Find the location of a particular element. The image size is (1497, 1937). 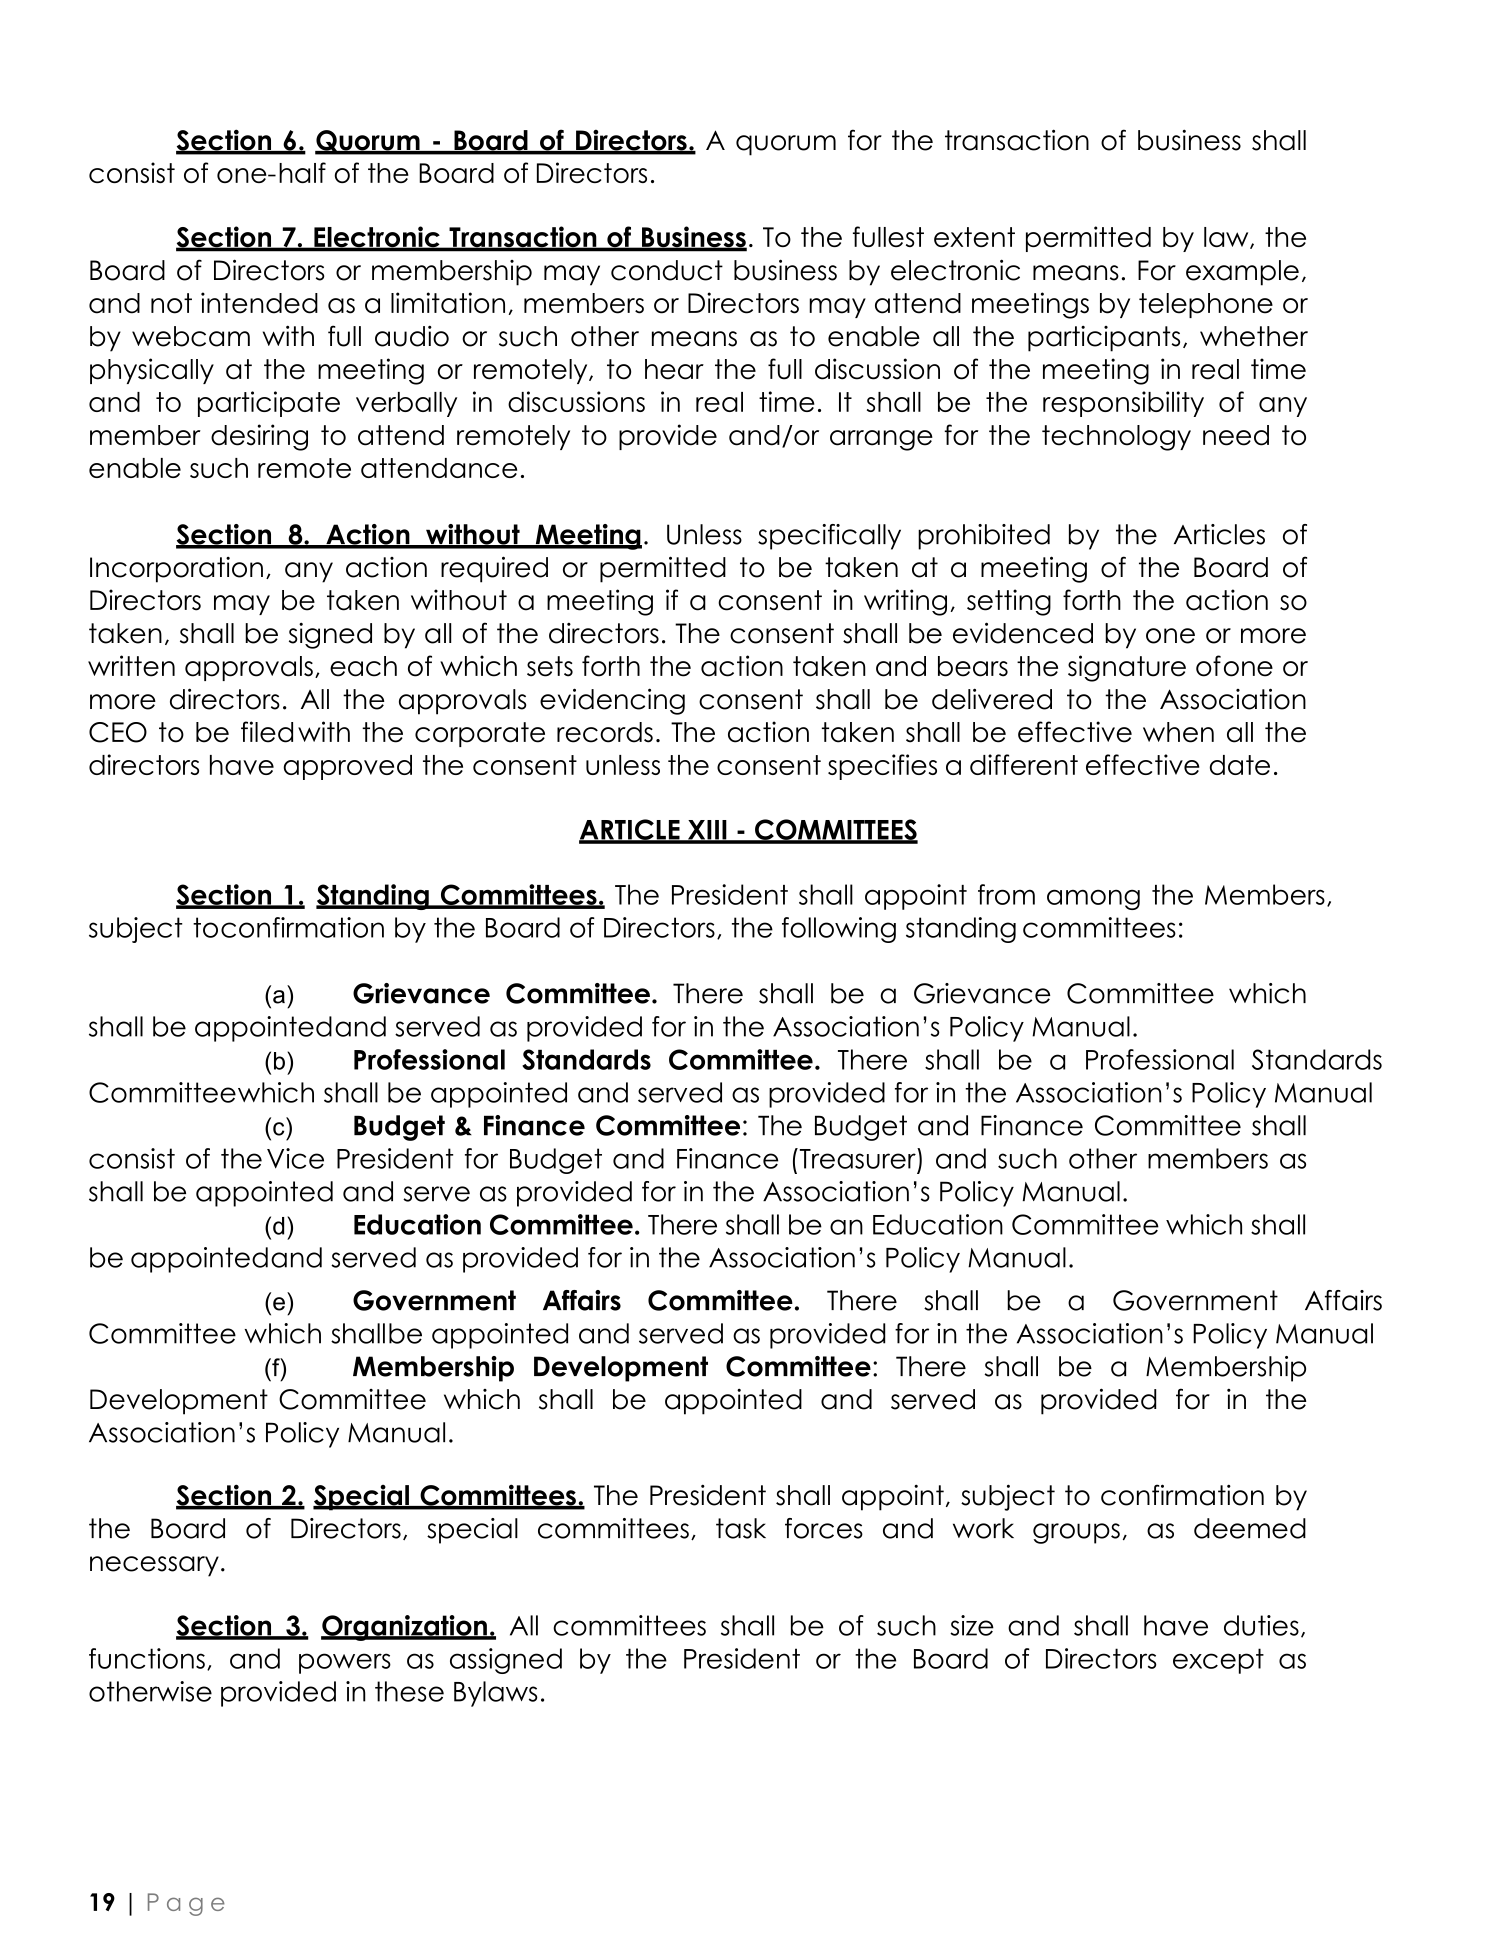

intended is located at coordinates (259, 303).
